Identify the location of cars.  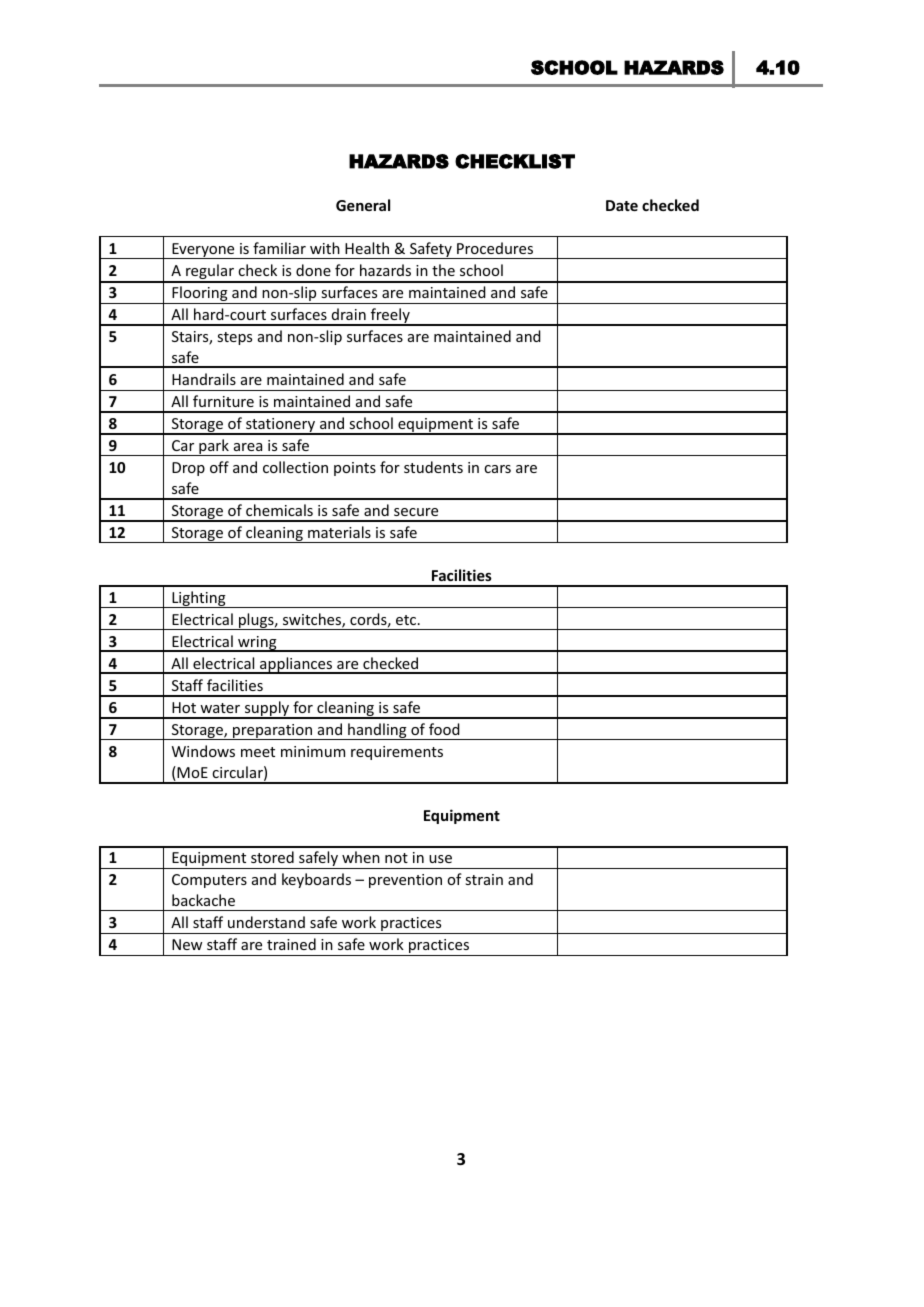
(497, 469).
